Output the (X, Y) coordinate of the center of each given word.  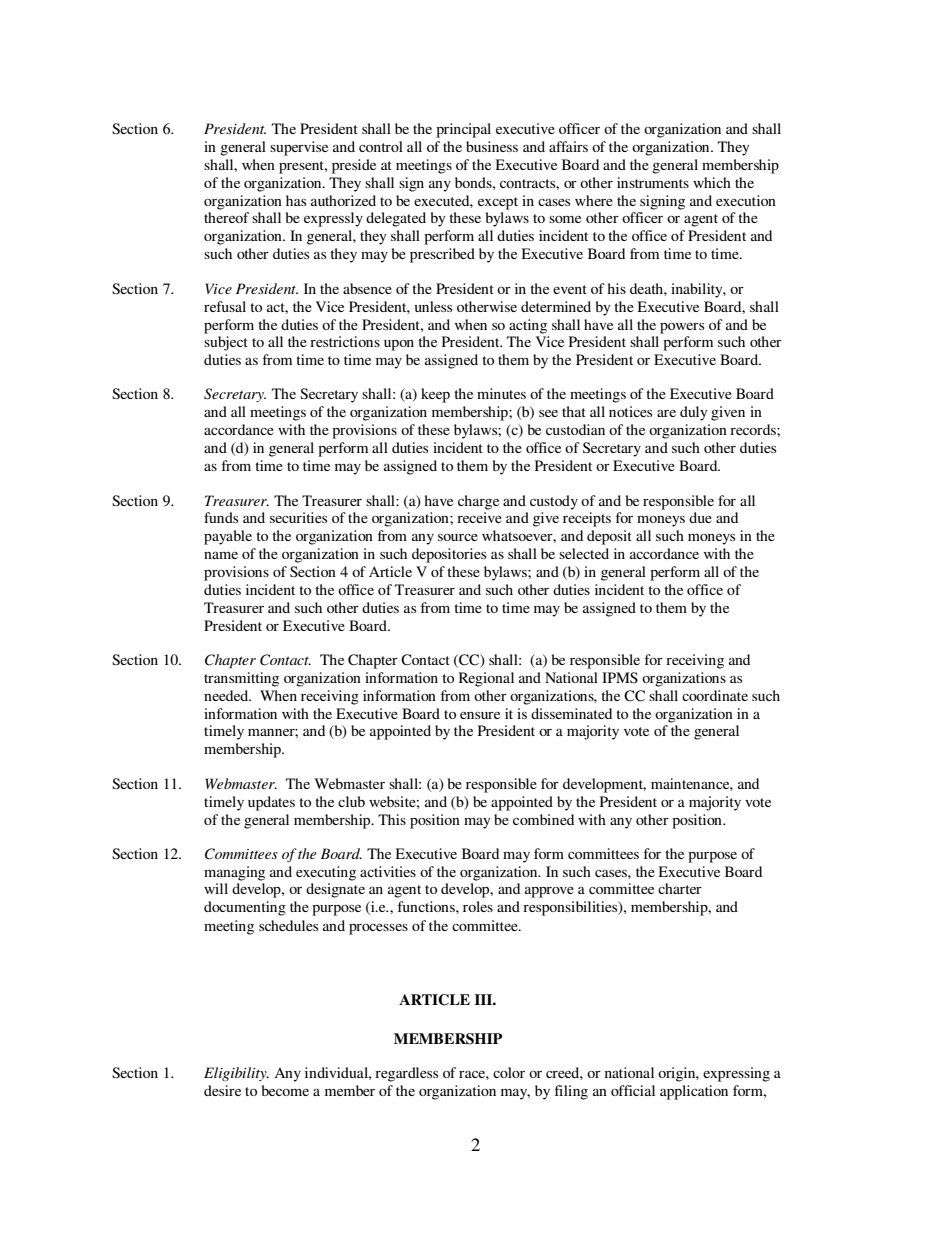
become (285, 1090)
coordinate (715, 695)
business (492, 146)
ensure (480, 715)
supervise (299, 148)
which (712, 182)
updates (271, 803)
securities (298, 517)
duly (694, 413)
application (694, 1092)
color (509, 1072)
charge (478, 502)
